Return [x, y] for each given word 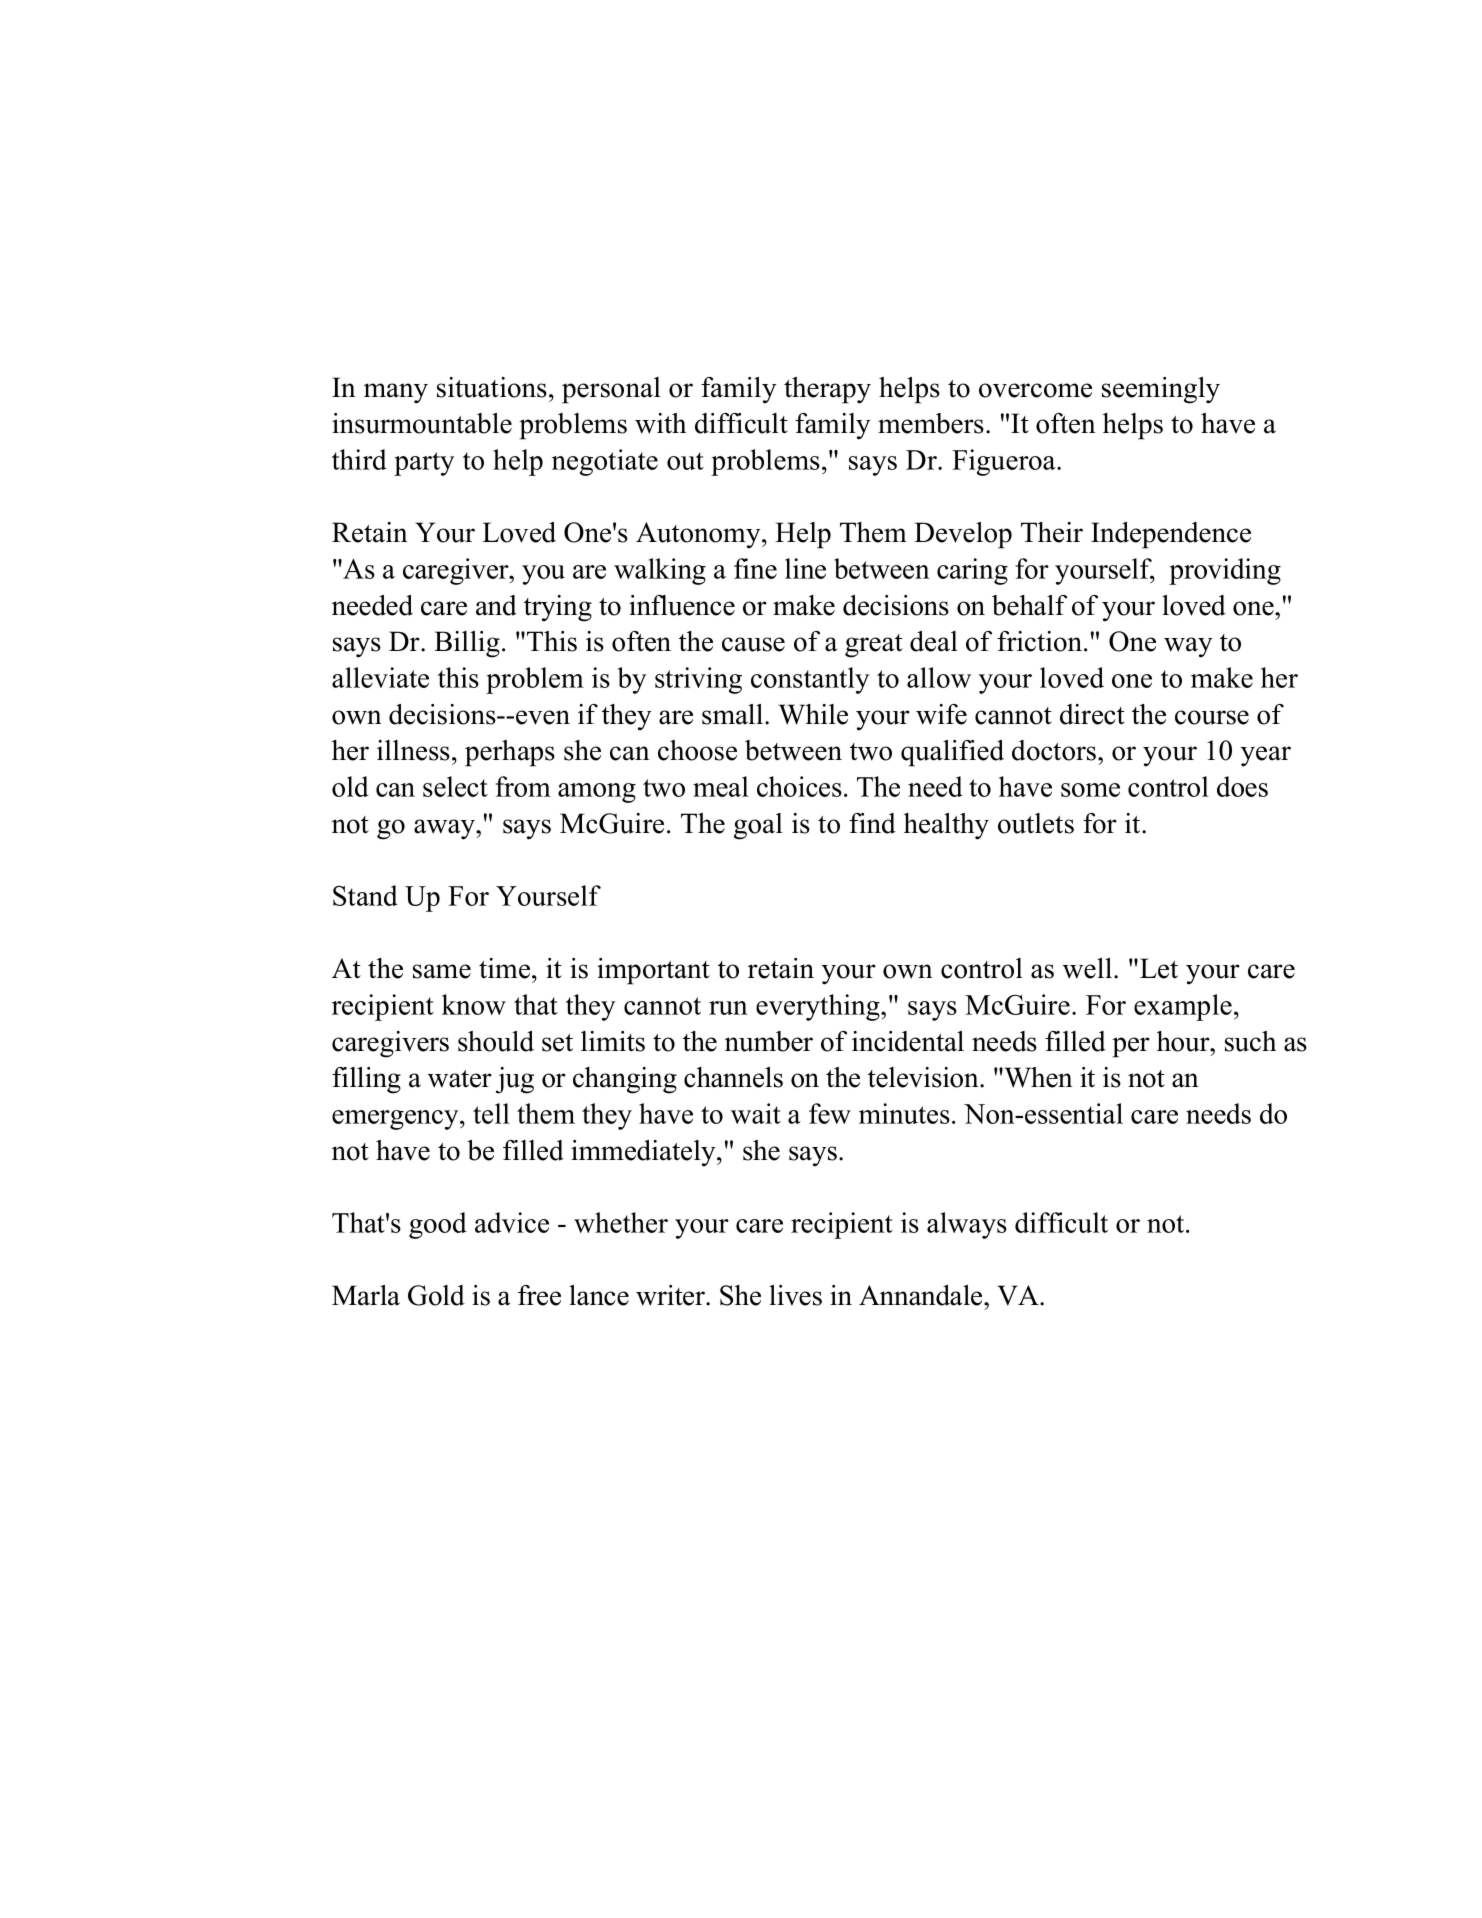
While [813, 714]
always [967, 1225]
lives [795, 1295]
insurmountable [422, 423]
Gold [436, 1295]
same [442, 971]
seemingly [1161, 390]
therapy [827, 390]
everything [819, 1007]
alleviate [380, 677]
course [1212, 717]
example [1183, 1007]
